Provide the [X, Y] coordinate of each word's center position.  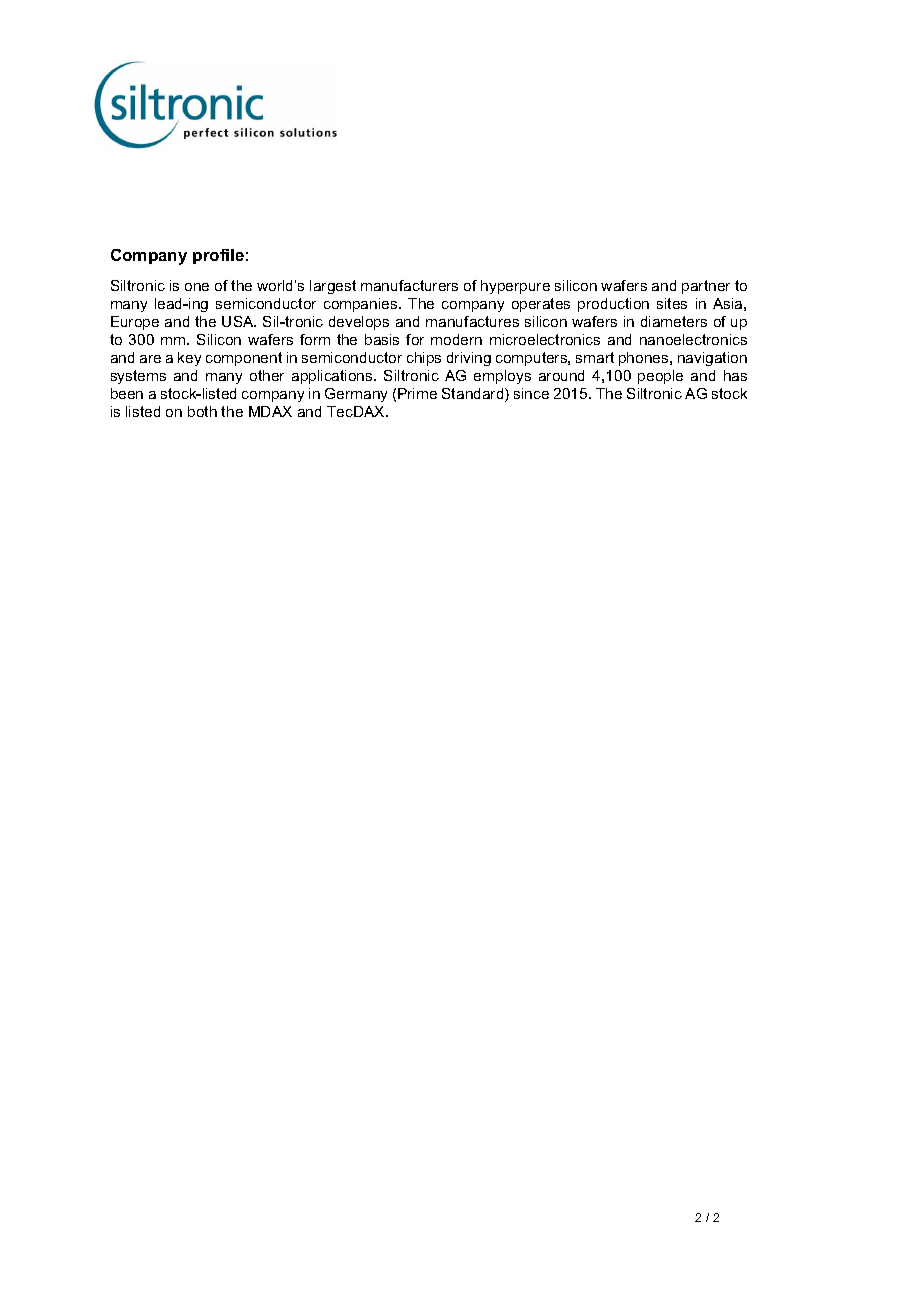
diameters [674, 321]
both [202, 411]
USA [239, 321]
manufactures [472, 321]
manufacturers [409, 285]
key [189, 359]
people [660, 377]
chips [424, 359]
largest [333, 287]
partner [706, 287]
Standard [474, 395]
